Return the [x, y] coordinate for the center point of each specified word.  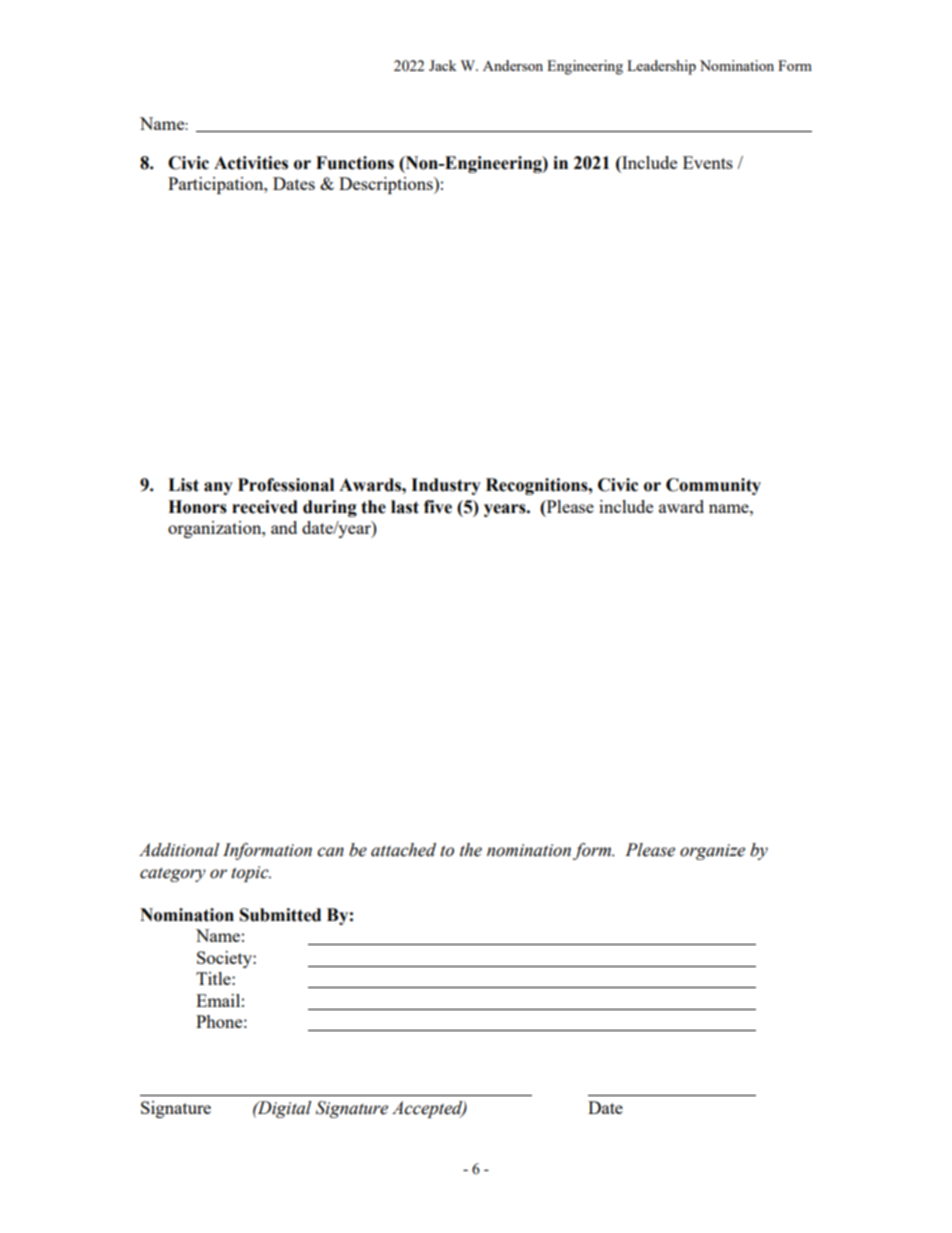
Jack [443, 65]
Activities [251, 163]
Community [713, 486]
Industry [446, 486]
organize [712, 852]
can [330, 852]
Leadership [661, 67]
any [218, 488]
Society [225, 959]
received [265, 507]
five [438, 507]
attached [403, 850]
